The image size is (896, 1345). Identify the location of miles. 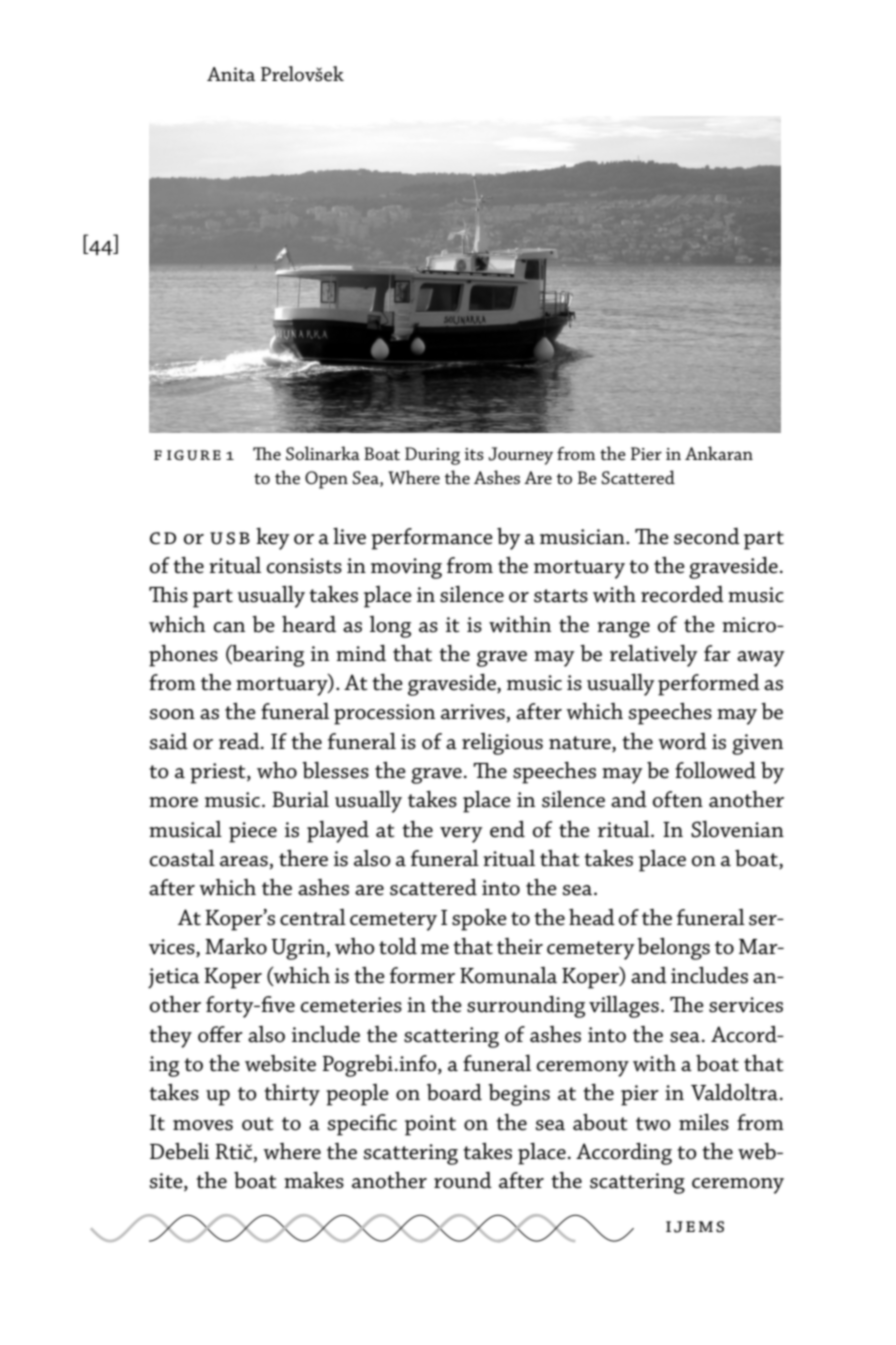
(704, 1122).
